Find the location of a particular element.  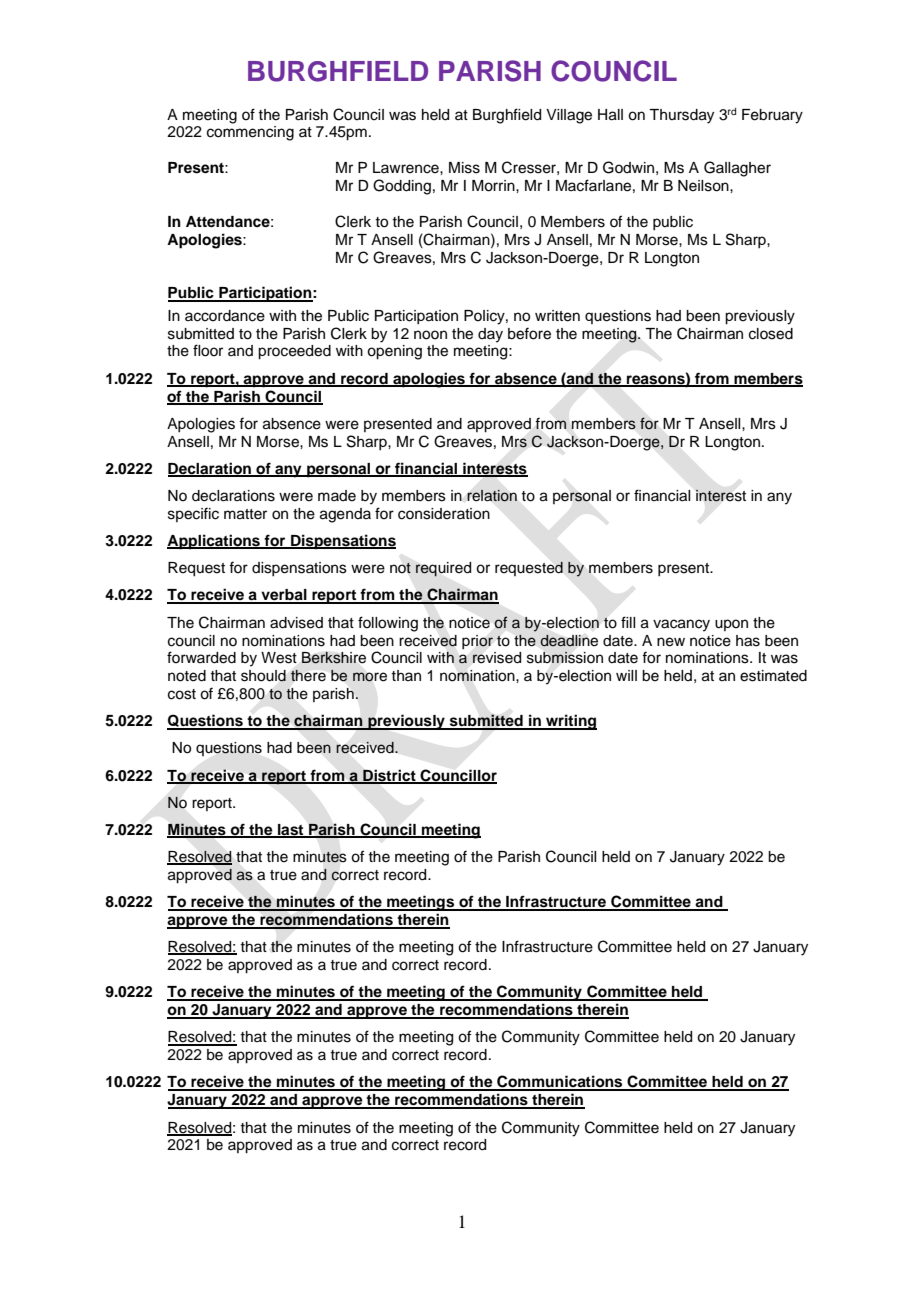

writing is located at coordinates (570, 722).
